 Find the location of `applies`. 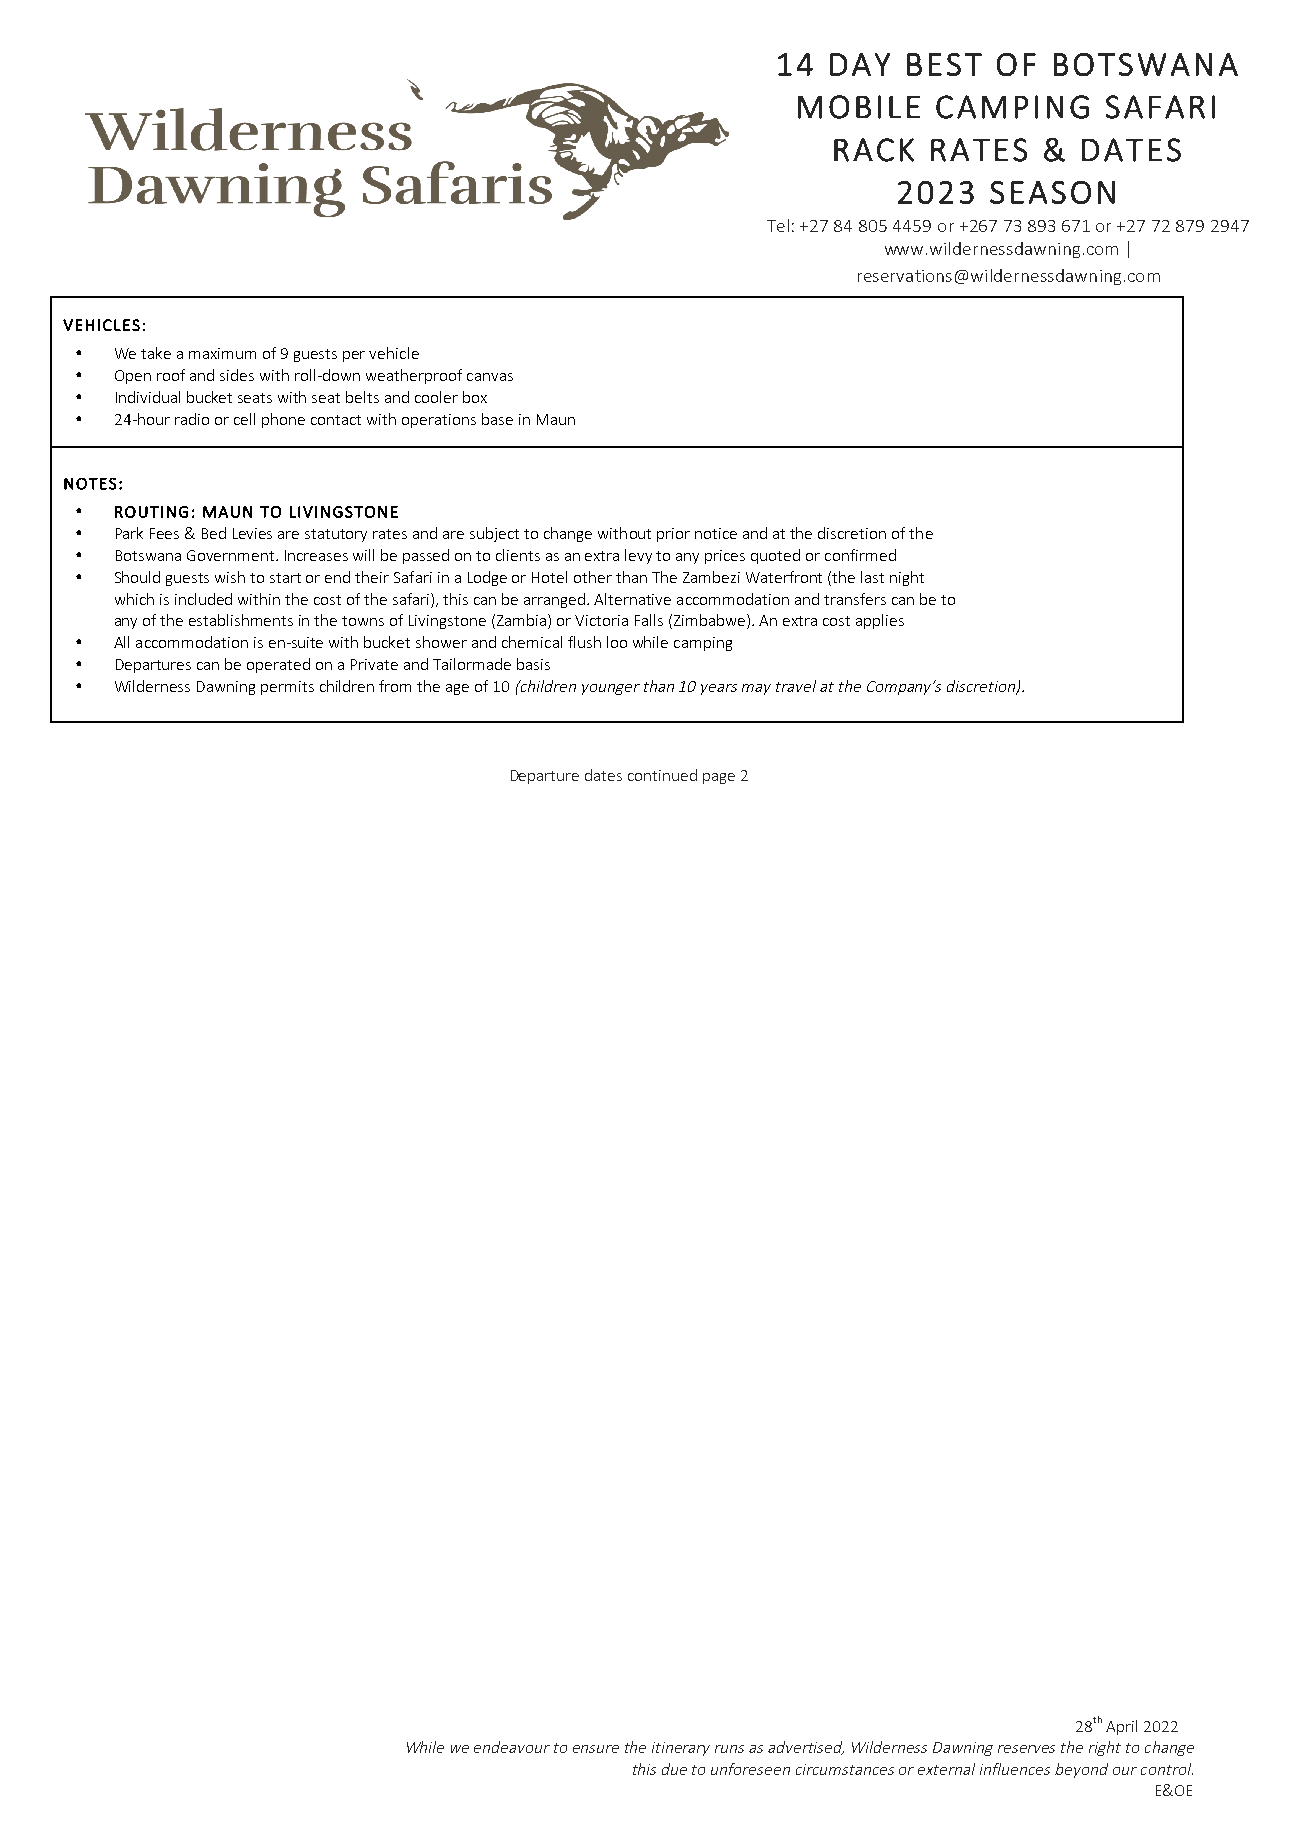

applies is located at coordinates (880, 621).
